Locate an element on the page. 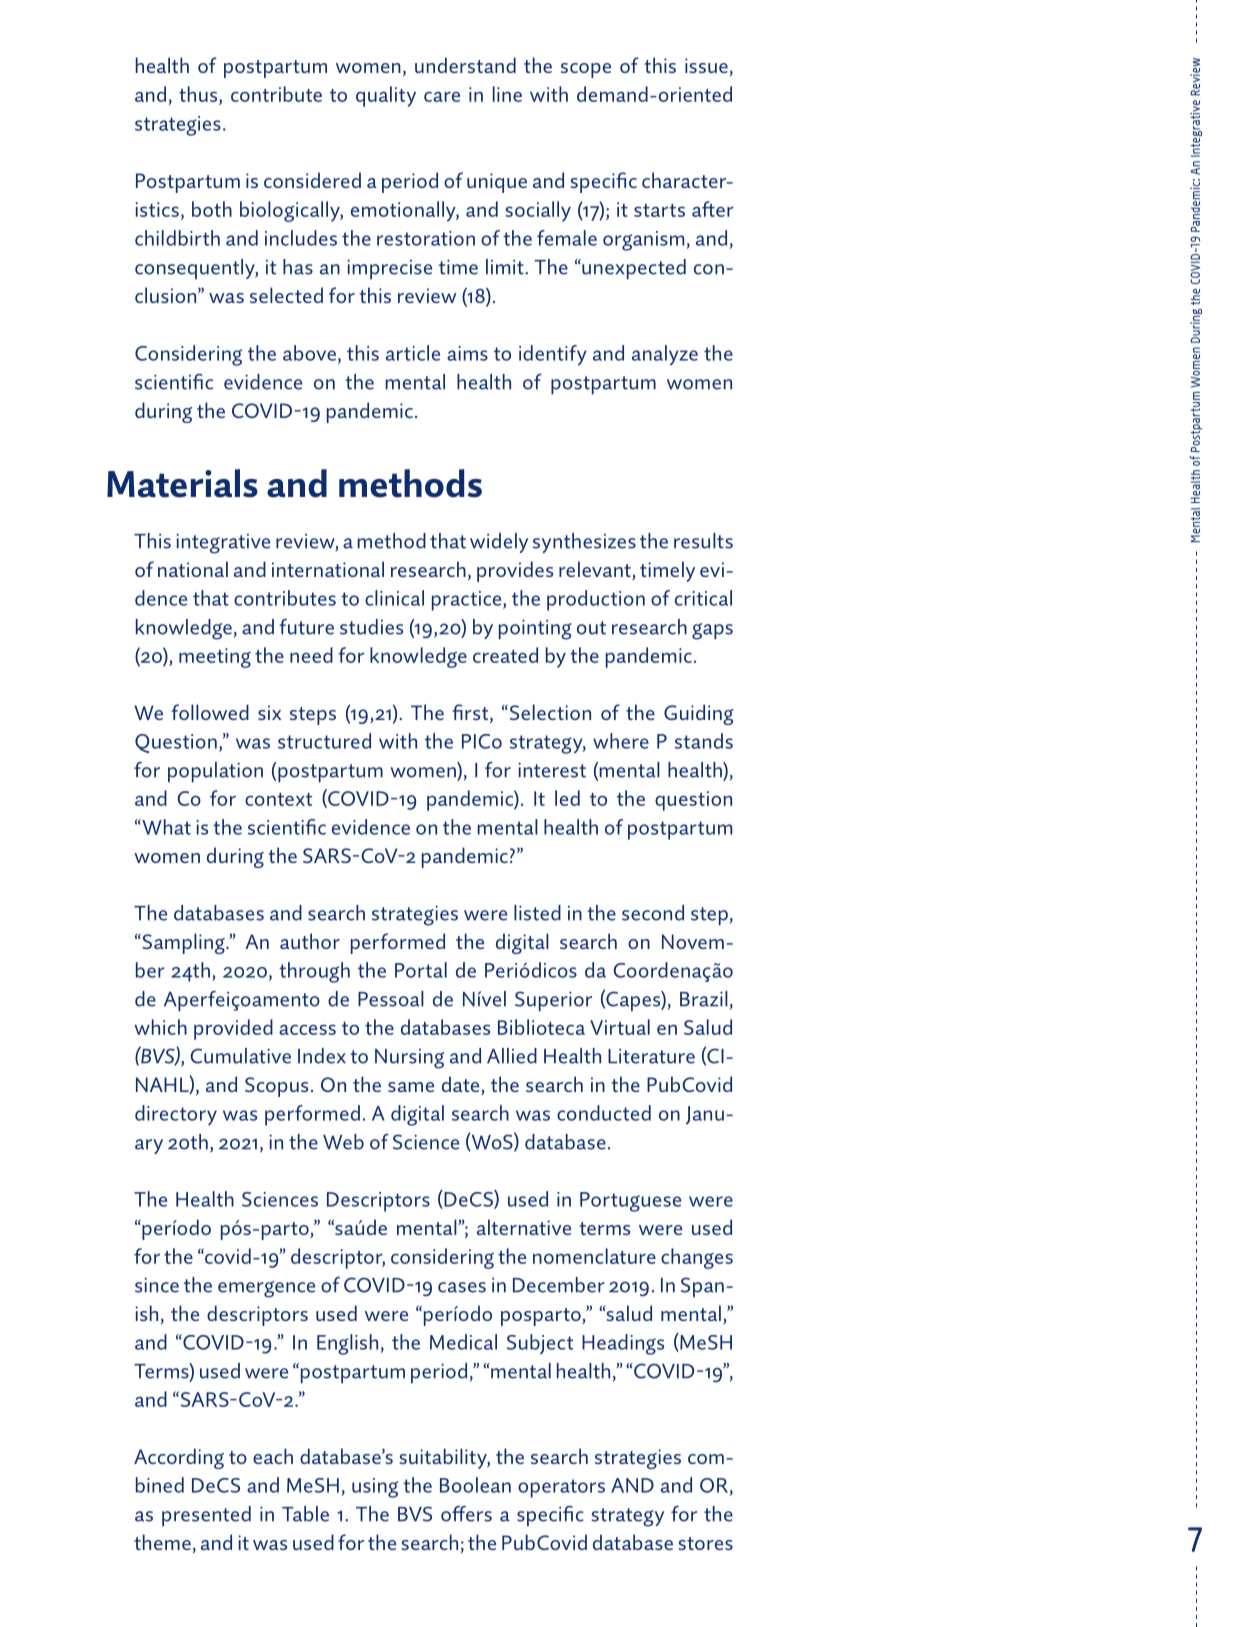 The height and width of the document is (1627, 1257). presented is located at coordinates (206, 1516).
